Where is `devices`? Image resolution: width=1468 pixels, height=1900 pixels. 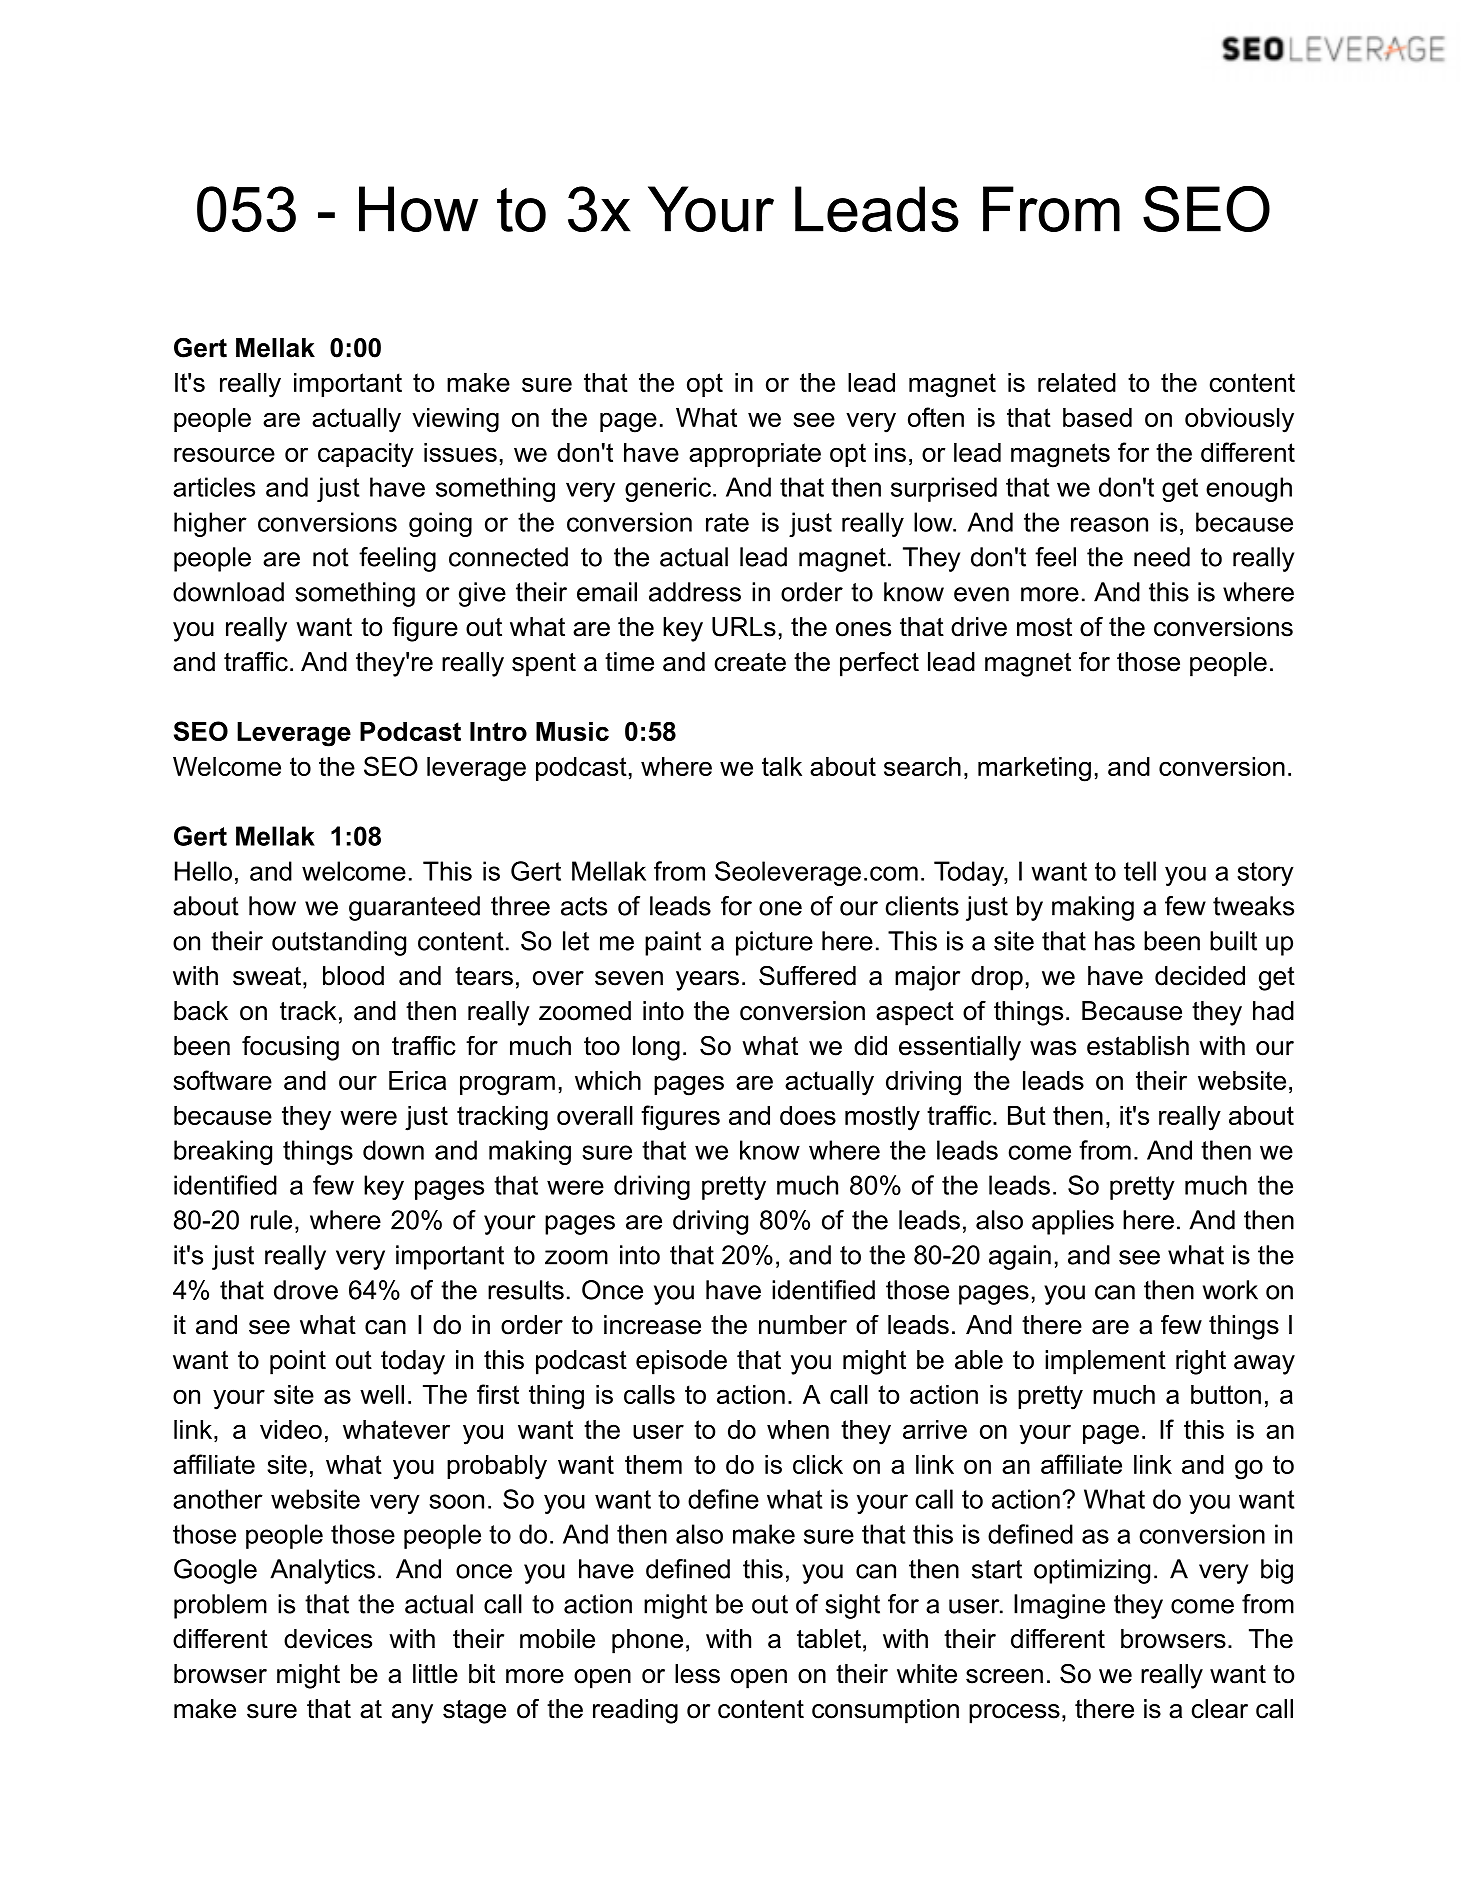
devices is located at coordinates (328, 1639).
